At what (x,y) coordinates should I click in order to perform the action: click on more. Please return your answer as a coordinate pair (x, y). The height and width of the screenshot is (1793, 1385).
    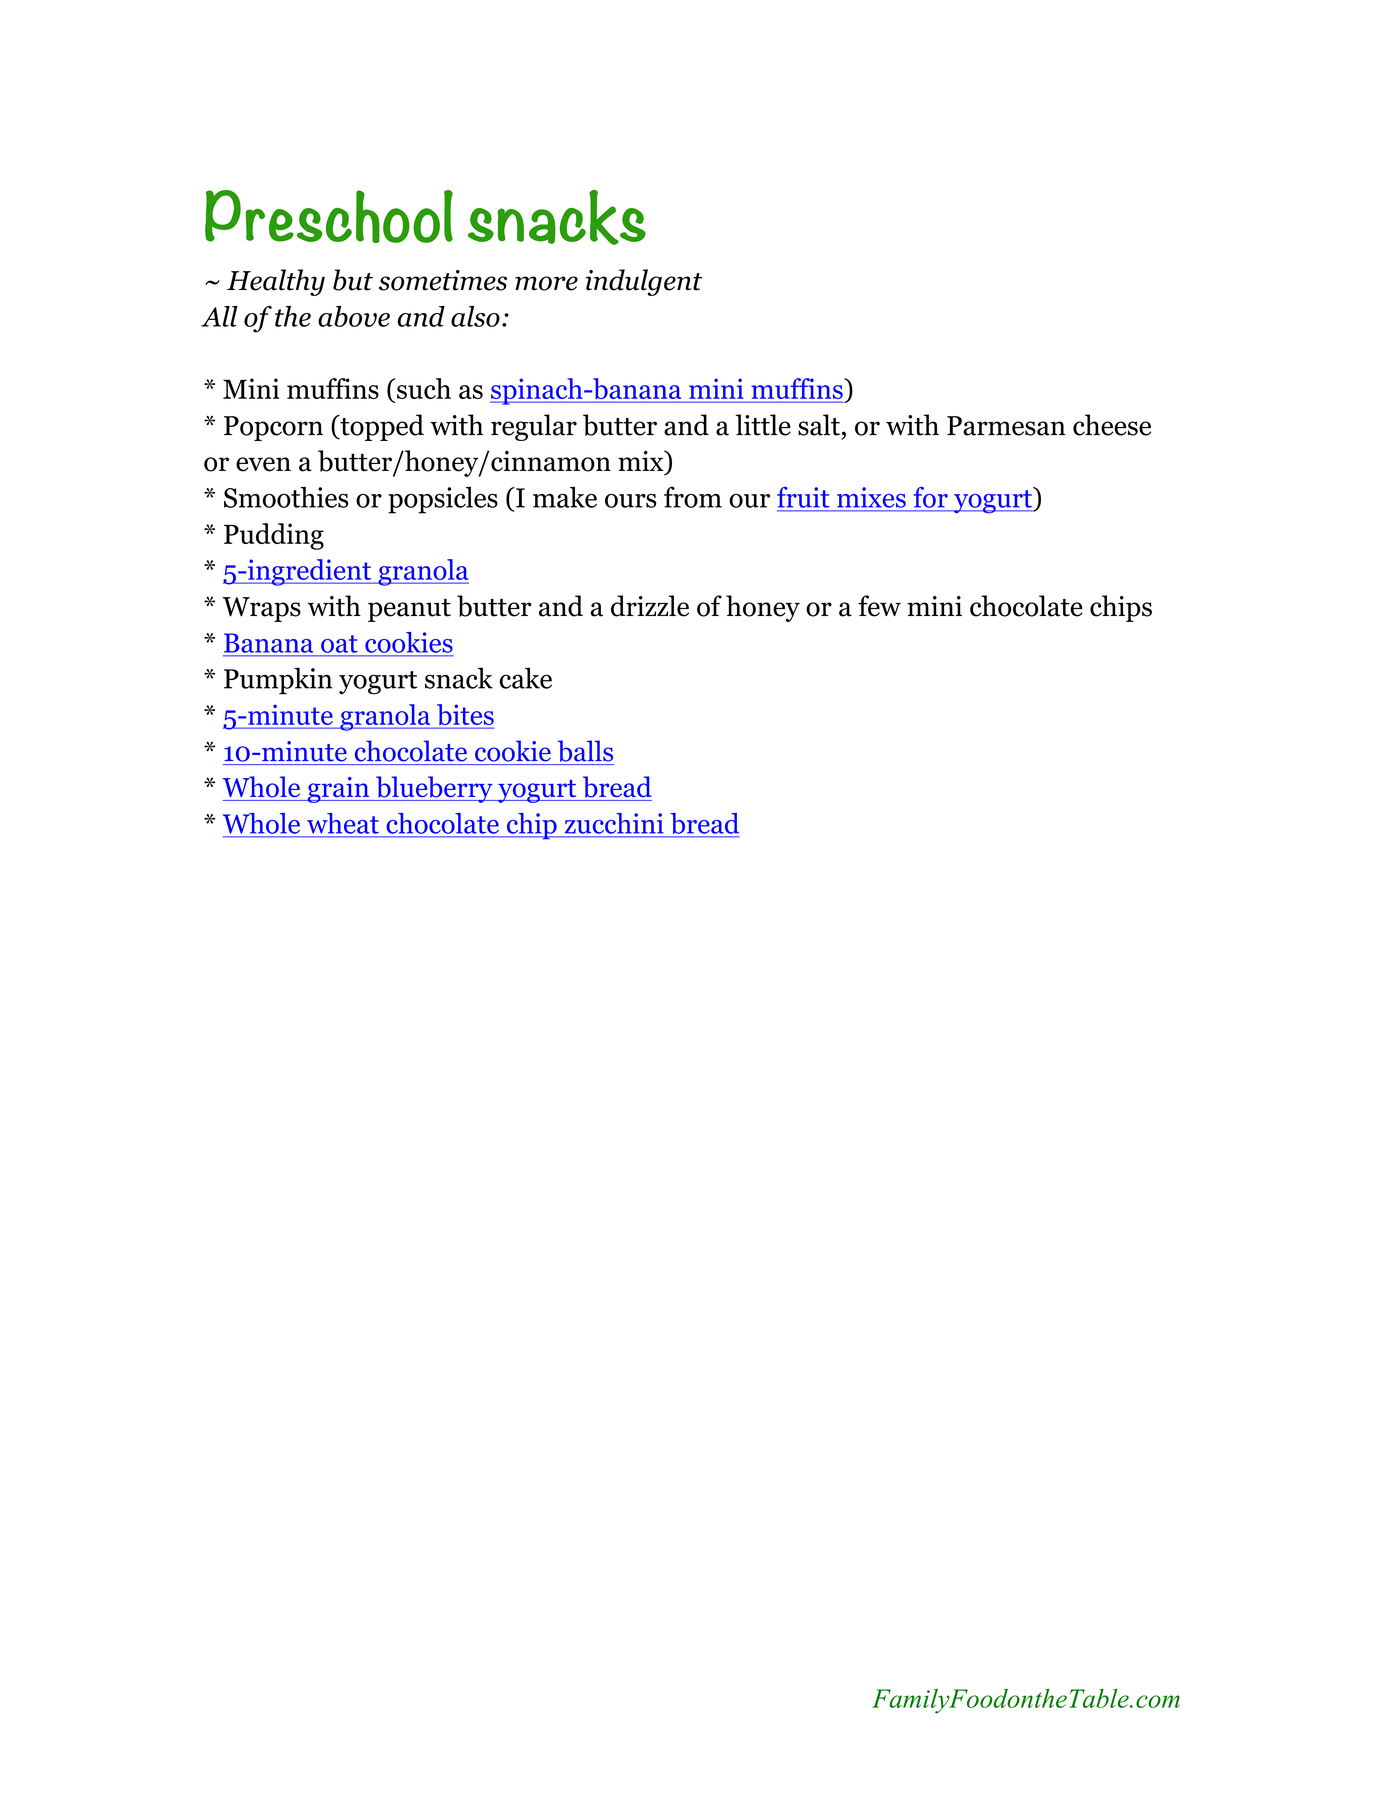
    Looking at the image, I should click on (546, 283).
